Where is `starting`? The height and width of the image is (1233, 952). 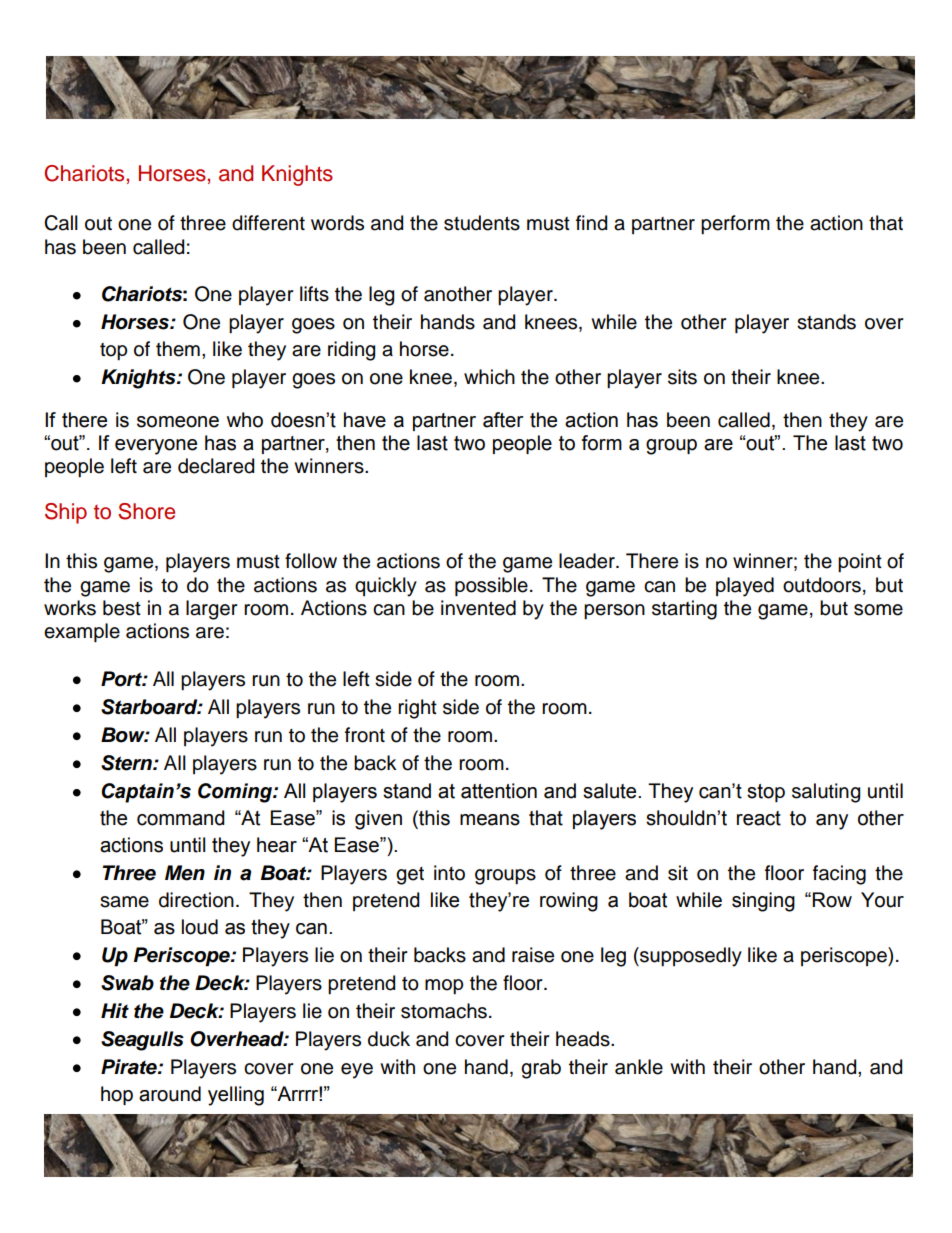
starting is located at coordinates (684, 610).
